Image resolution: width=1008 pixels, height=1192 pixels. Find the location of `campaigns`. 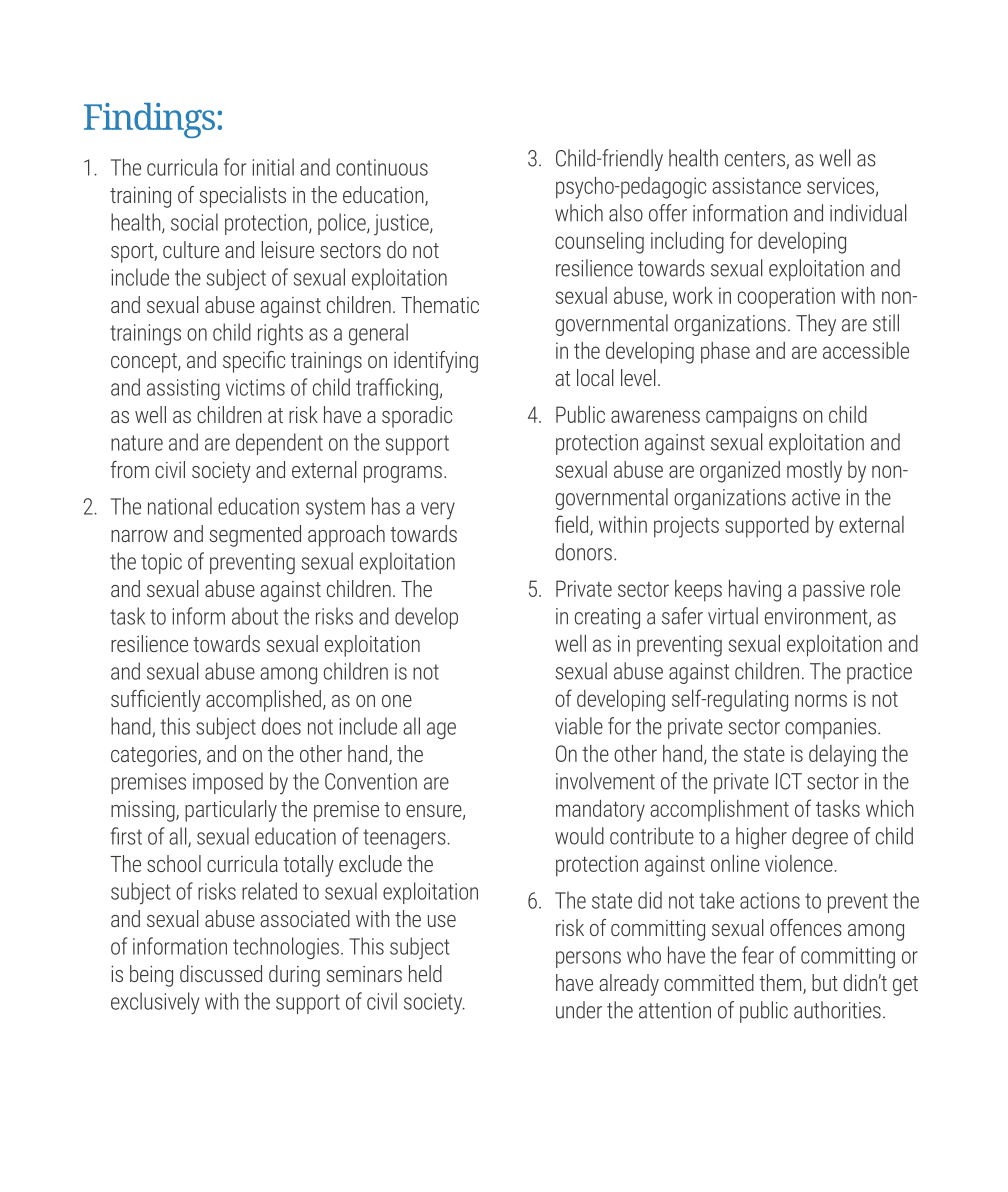

campaigns is located at coordinates (751, 417).
